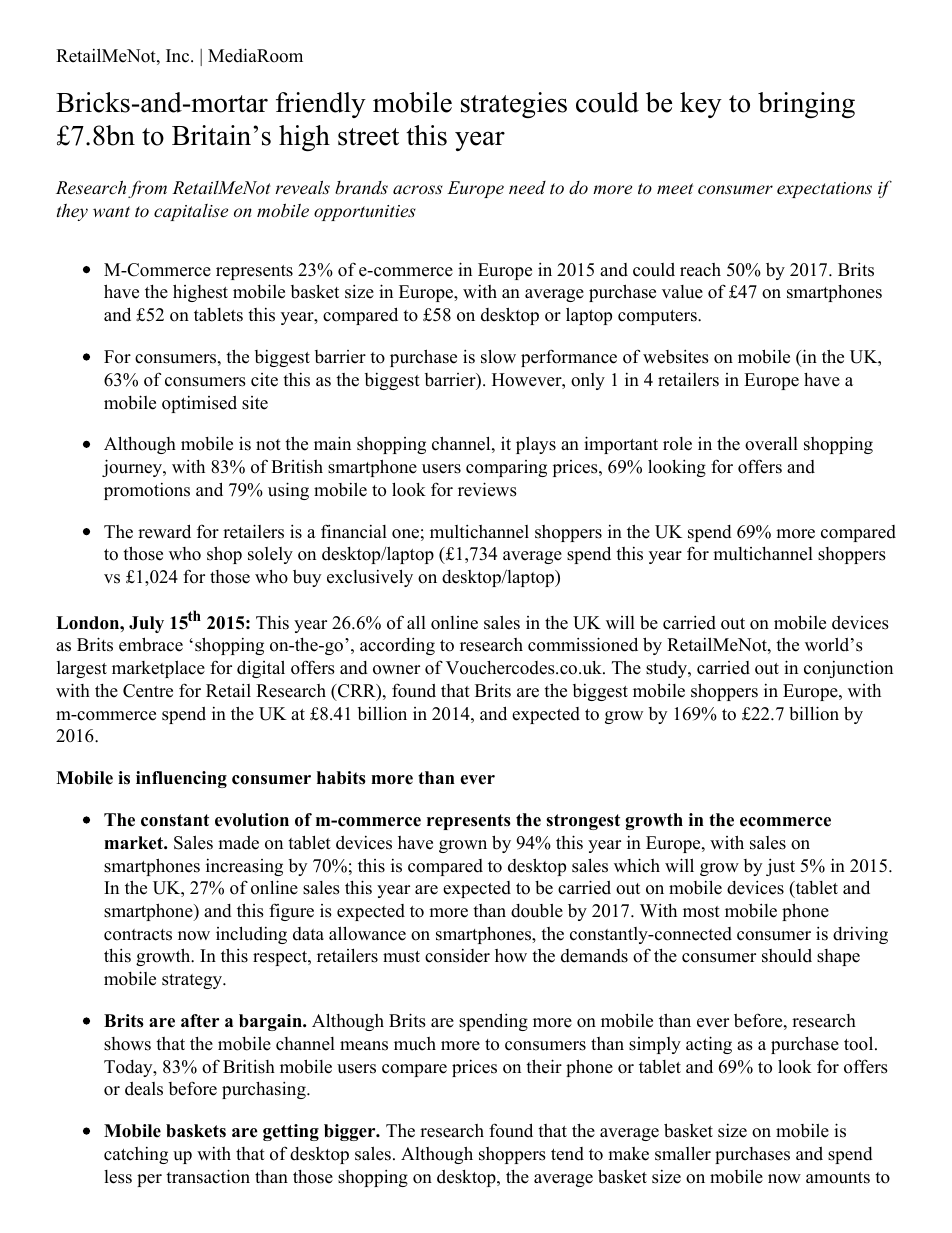  Describe the element at coordinates (806, 105) in the screenshot. I see `bringing` at that location.
